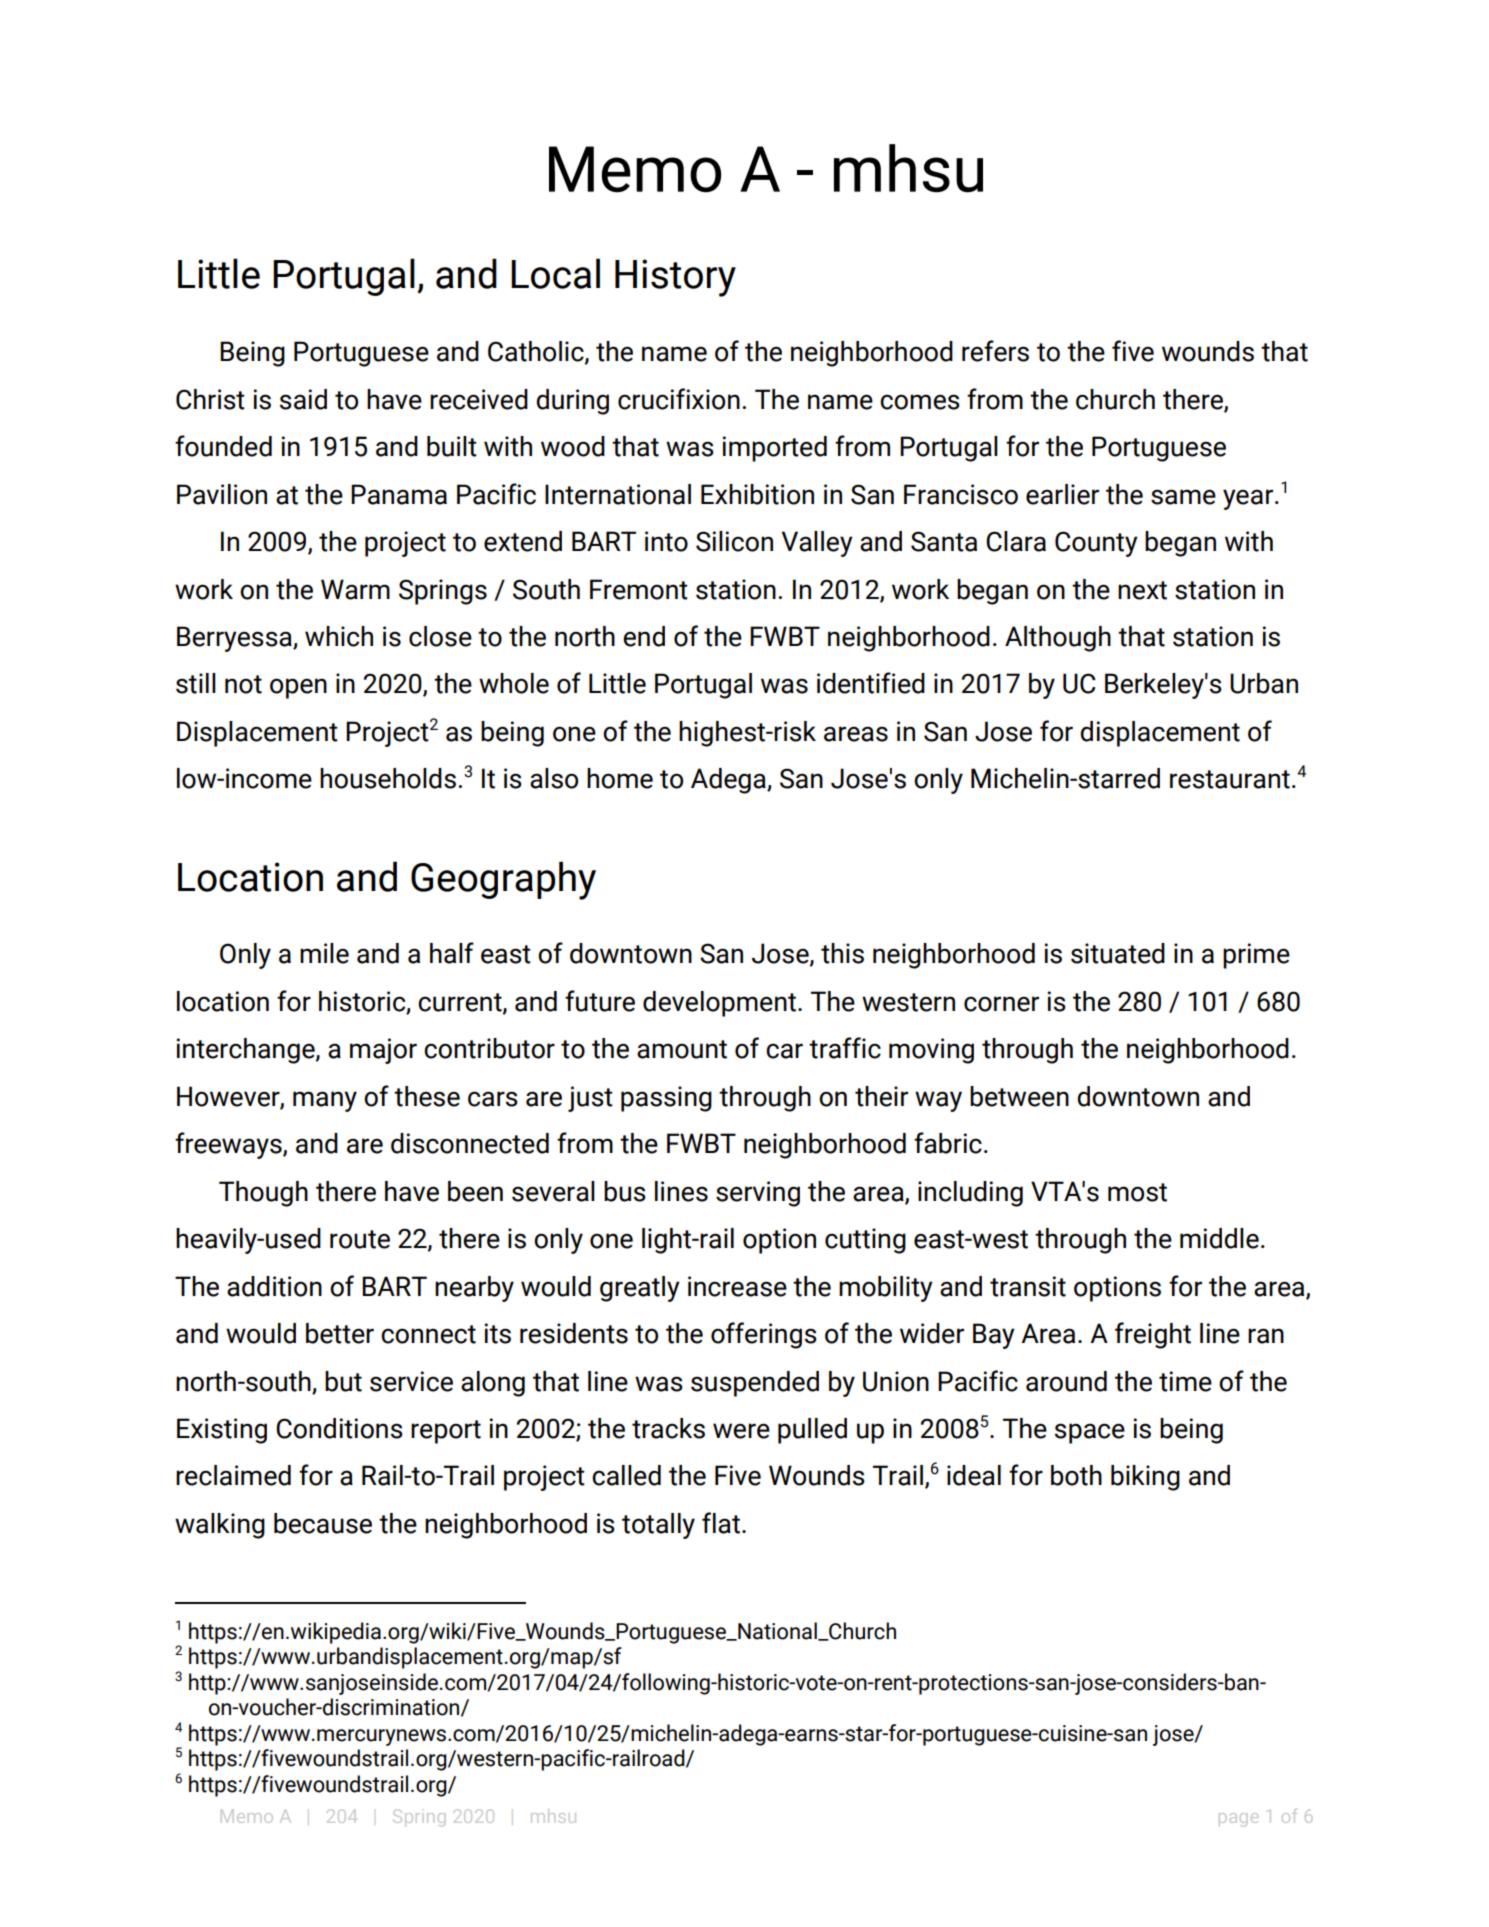 This screenshot has width=1489, height=1927. I want to click on History, so click(675, 278).
